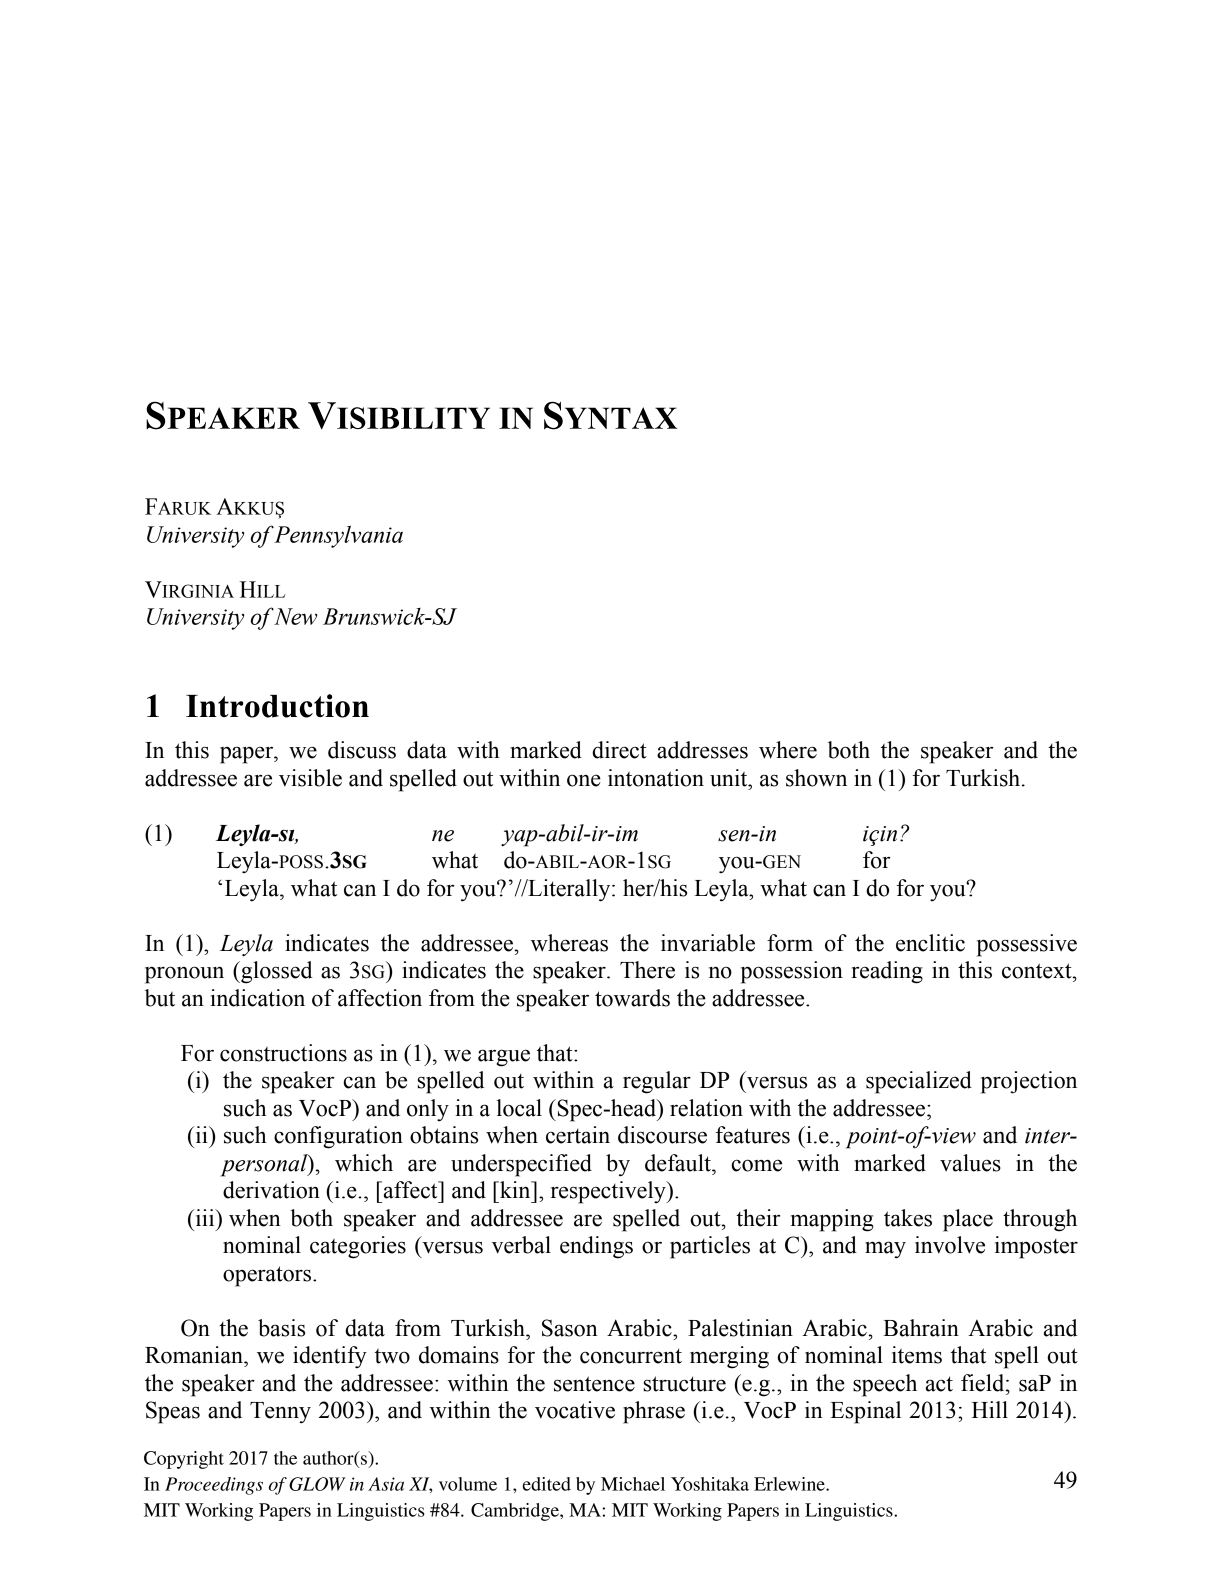 This screenshot has height=1578, width=1220. Describe the element at coordinates (310, 778) in the screenshot. I see `visible` at that location.
